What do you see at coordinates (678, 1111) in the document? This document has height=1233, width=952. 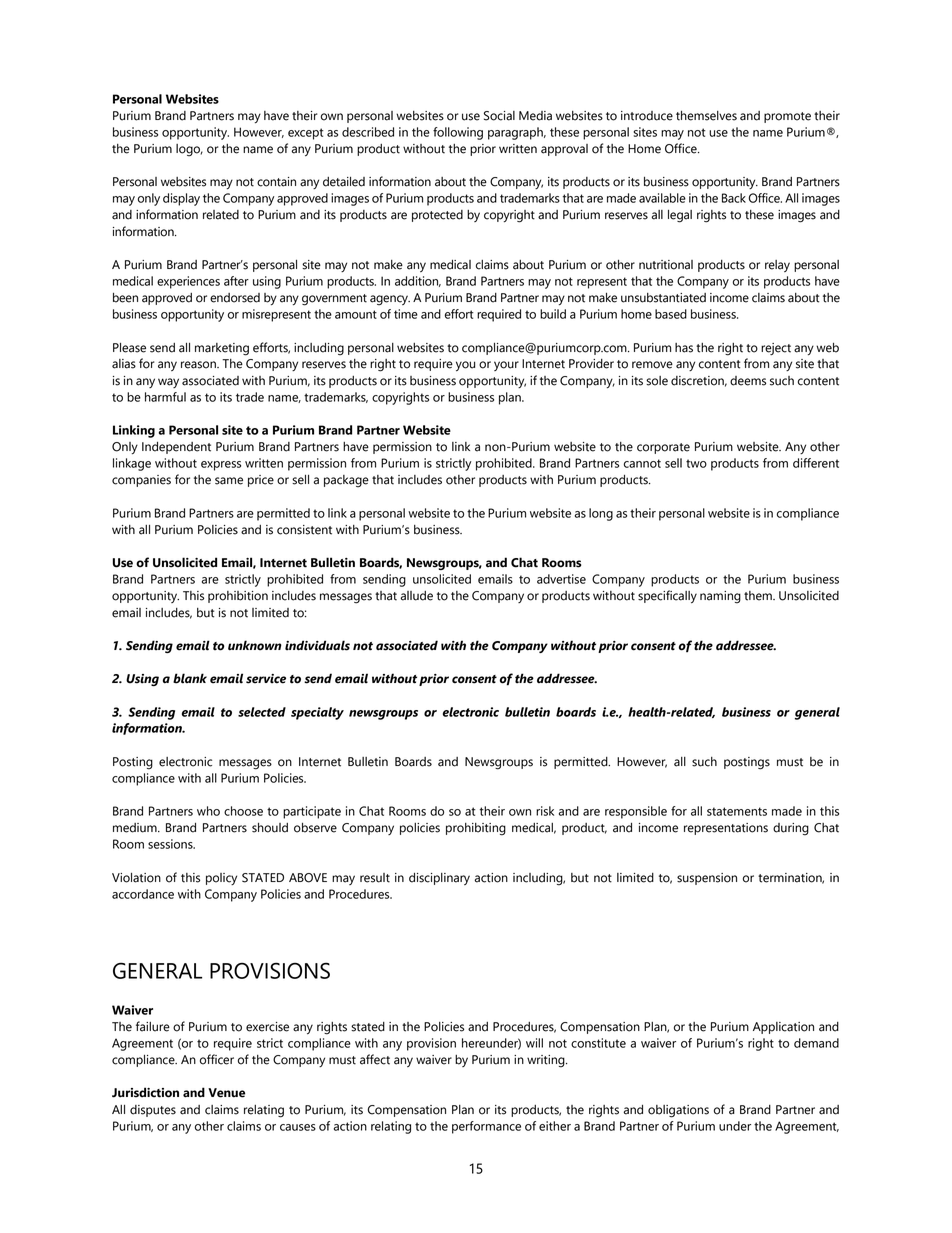 I see `obligations` at bounding box center [678, 1111].
